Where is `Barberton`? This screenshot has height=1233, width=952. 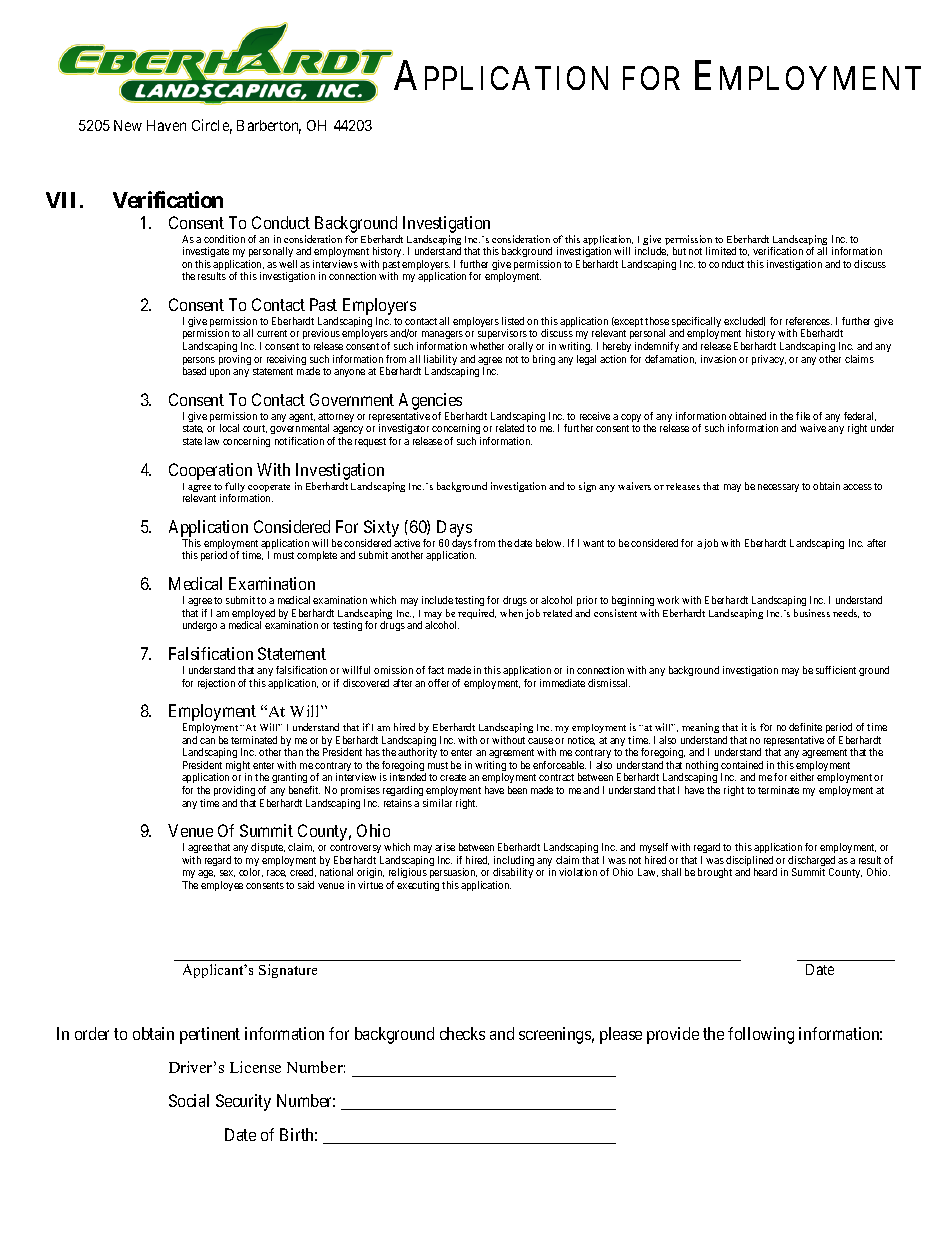
Barberton is located at coordinates (269, 127).
